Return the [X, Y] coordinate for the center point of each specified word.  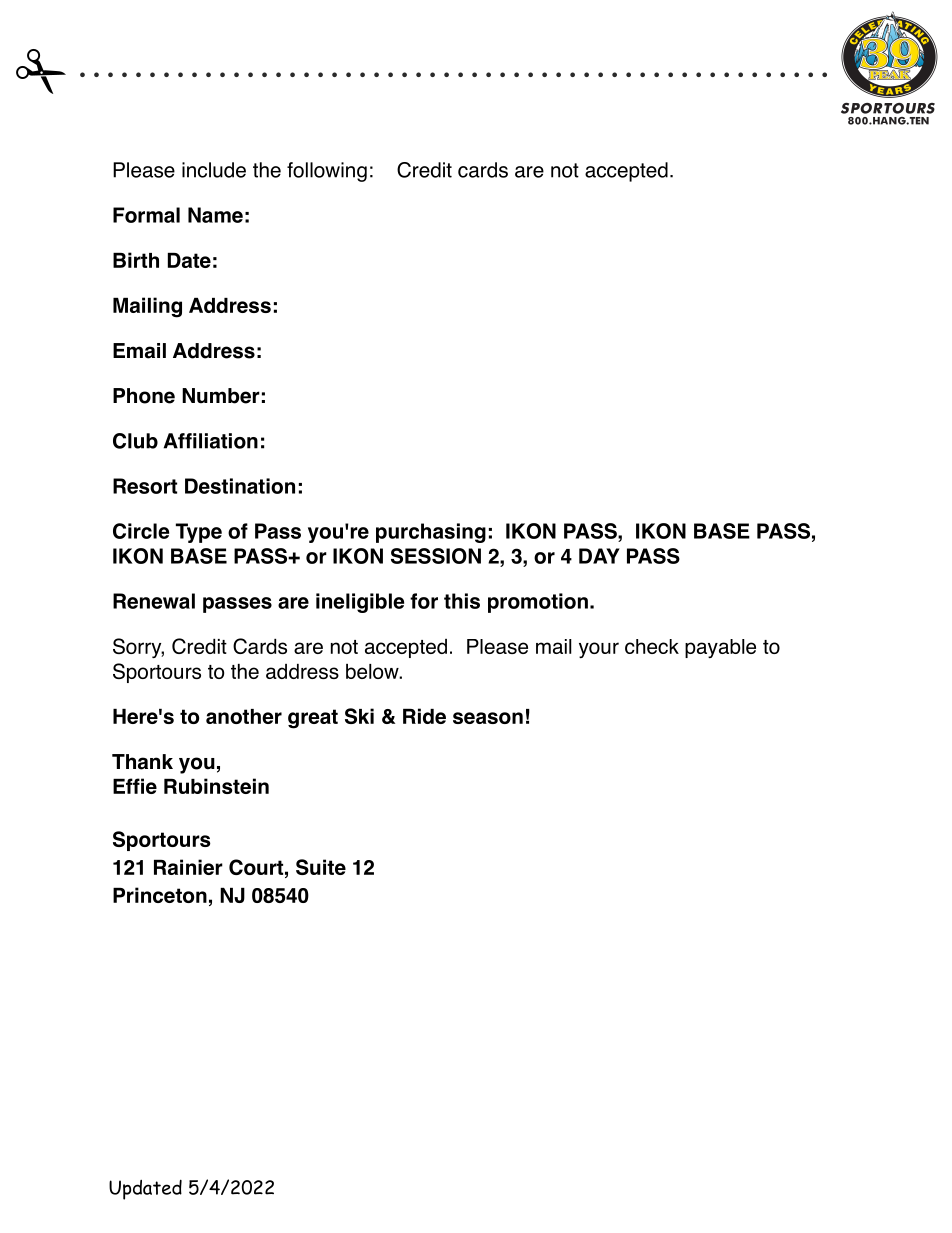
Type [199, 533]
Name [215, 215]
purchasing [431, 533]
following [327, 172]
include [214, 170]
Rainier [188, 867]
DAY [599, 556]
